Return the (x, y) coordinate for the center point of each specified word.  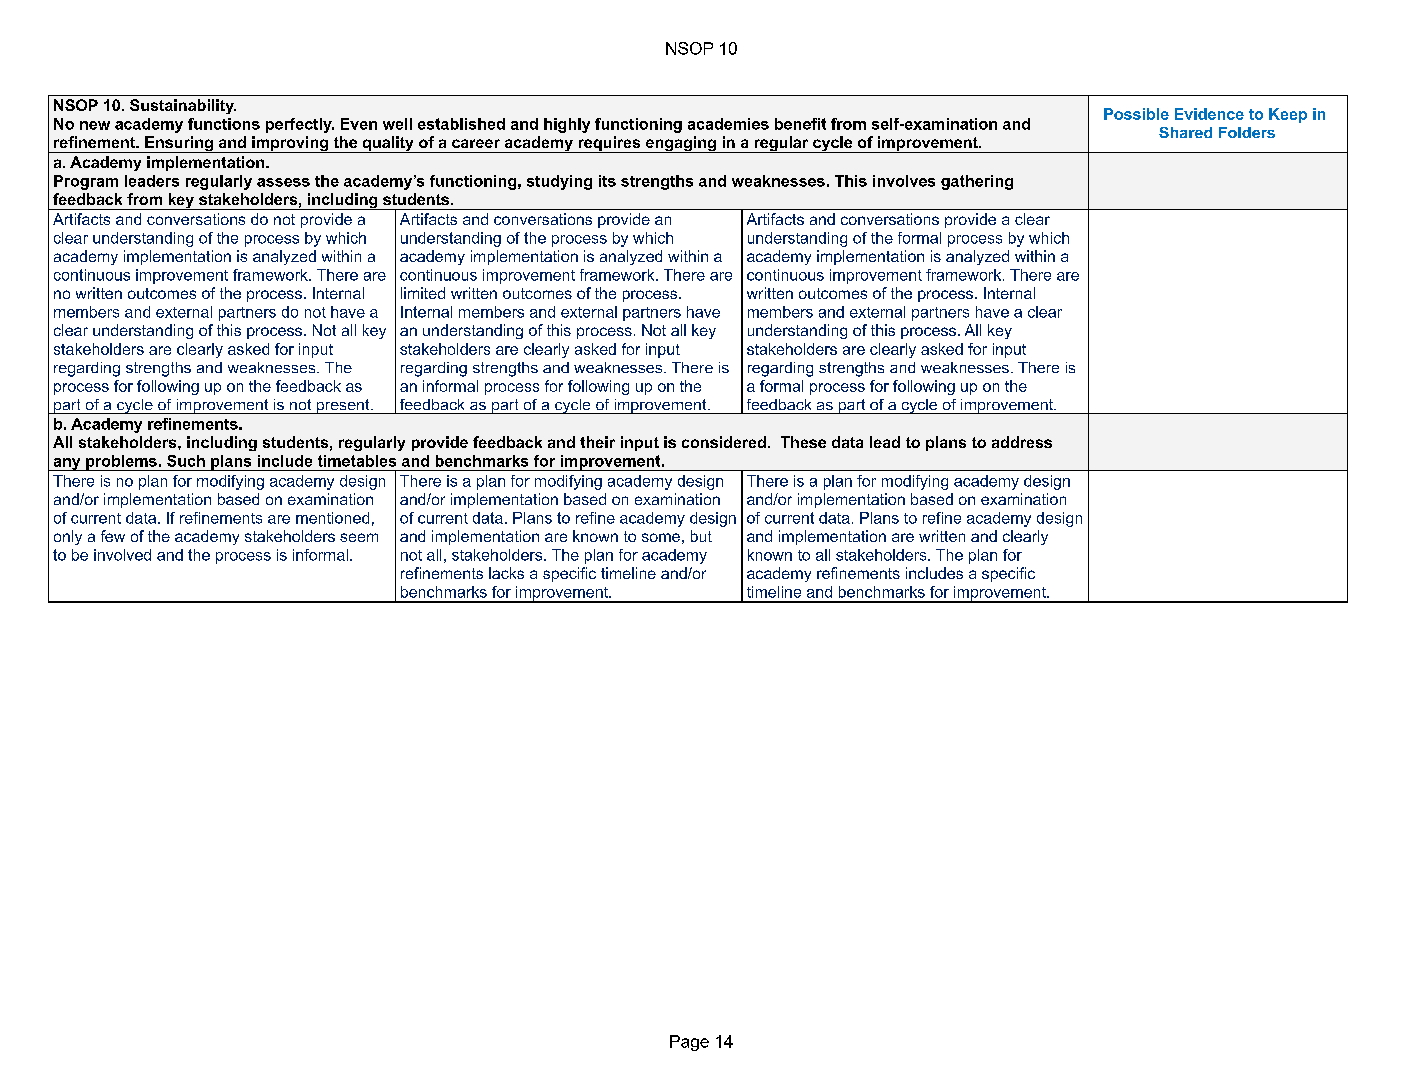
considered (724, 442)
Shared (1185, 132)
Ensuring (179, 144)
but (701, 536)
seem (359, 537)
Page (689, 1043)
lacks (506, 573)
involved (122, 555)
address (1022, 442)
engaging (681, 144)
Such (186, 461)
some (661, 537)
